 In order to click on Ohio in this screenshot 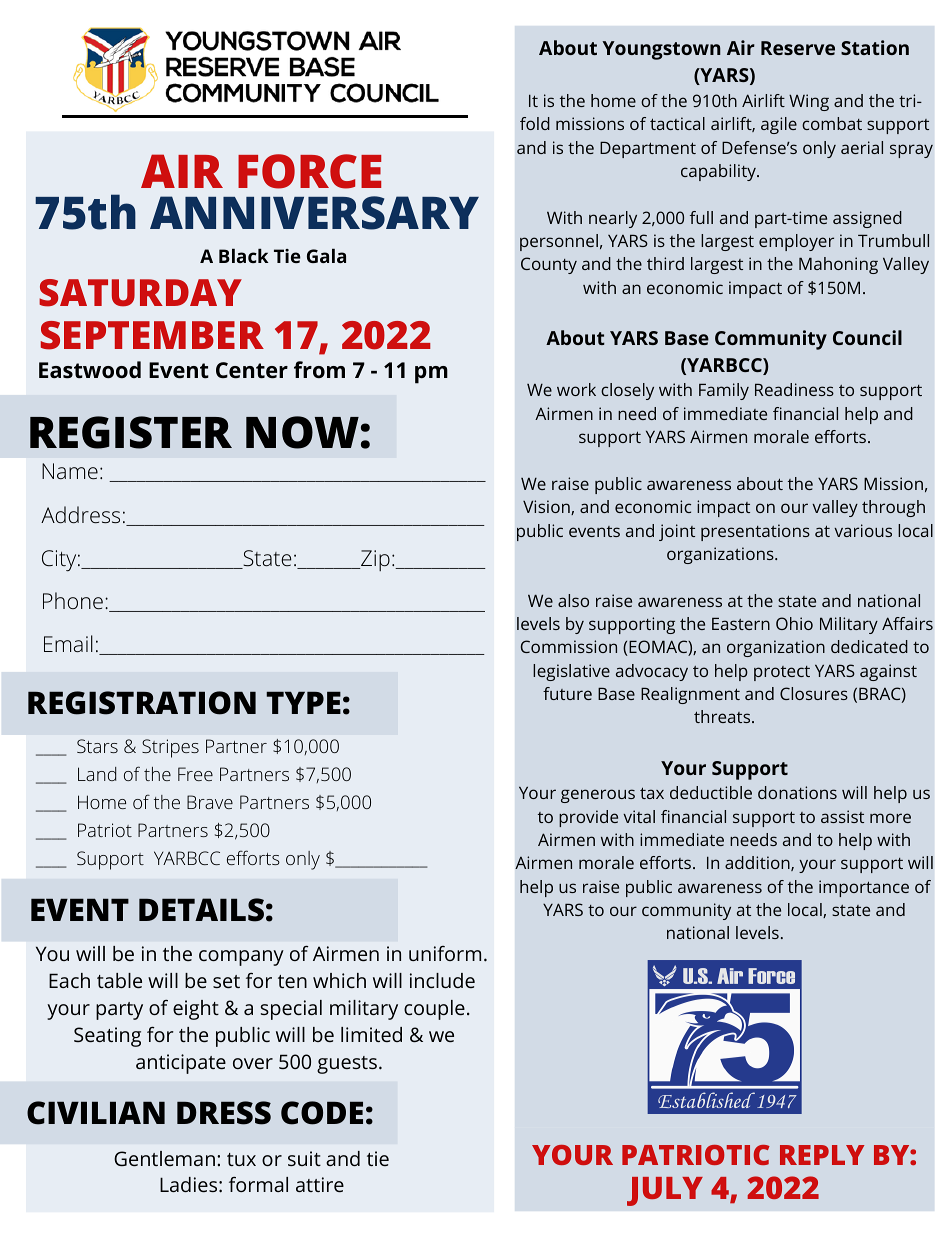, I will do `click(794, 623)`.
